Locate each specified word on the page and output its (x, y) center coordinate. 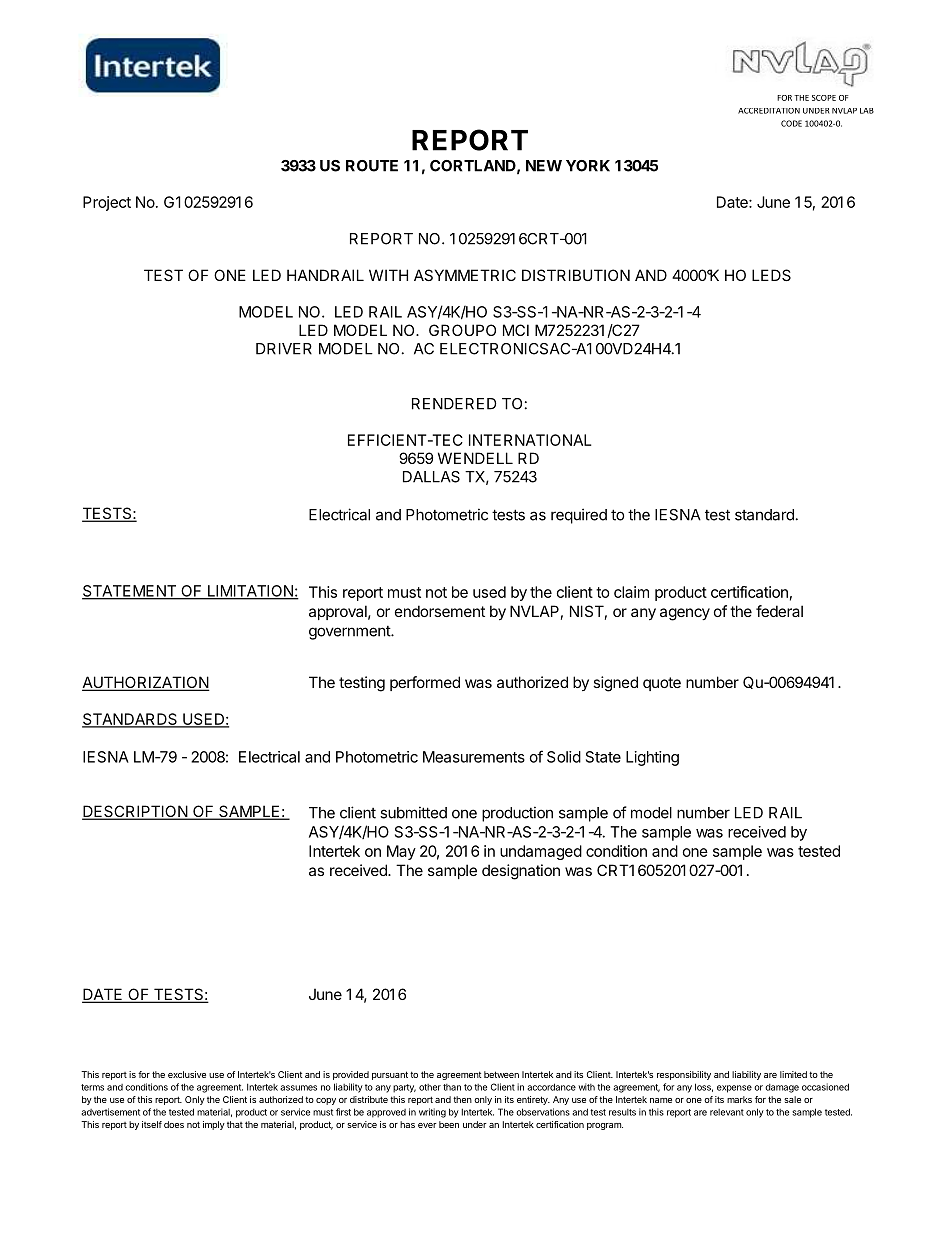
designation (521, 872)
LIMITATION (250, 592)
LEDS (771, 275)
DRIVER (284, 349)
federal (779, 611)
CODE (791, 123)
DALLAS (431, 477)
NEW (544, 166)
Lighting (652, 758)
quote (662, 684)
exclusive (187, 1074)
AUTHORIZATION (146, 683)
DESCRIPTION (135, 812)
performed (425, 683)
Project (107, 203)
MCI (516, 330)
